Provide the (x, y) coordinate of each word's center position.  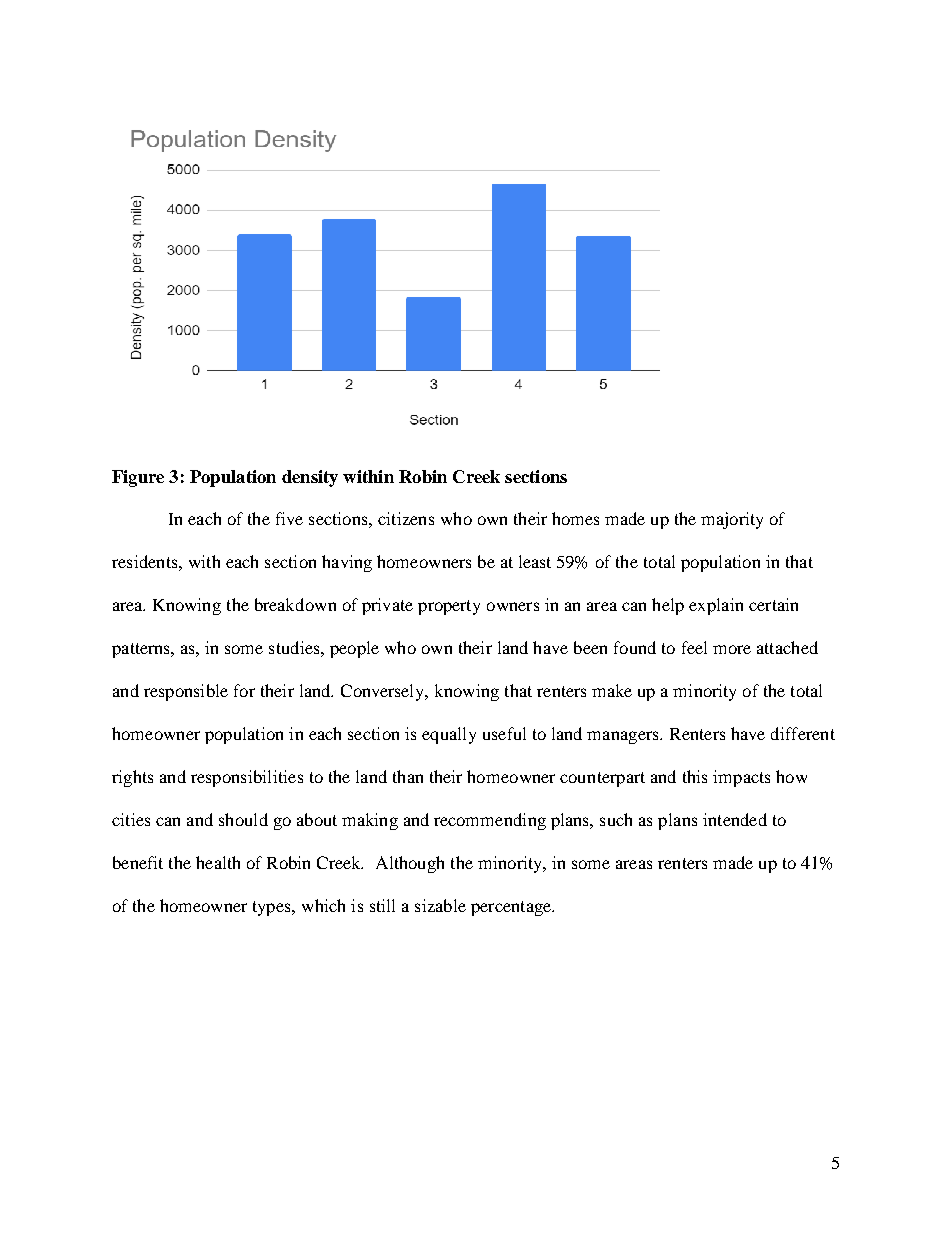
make (612, 690)
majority (732, 520)
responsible (186, 692)
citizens (406, 518)
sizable (440, 905)
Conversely (384, 692)
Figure (138, 478)
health (218, 862)
